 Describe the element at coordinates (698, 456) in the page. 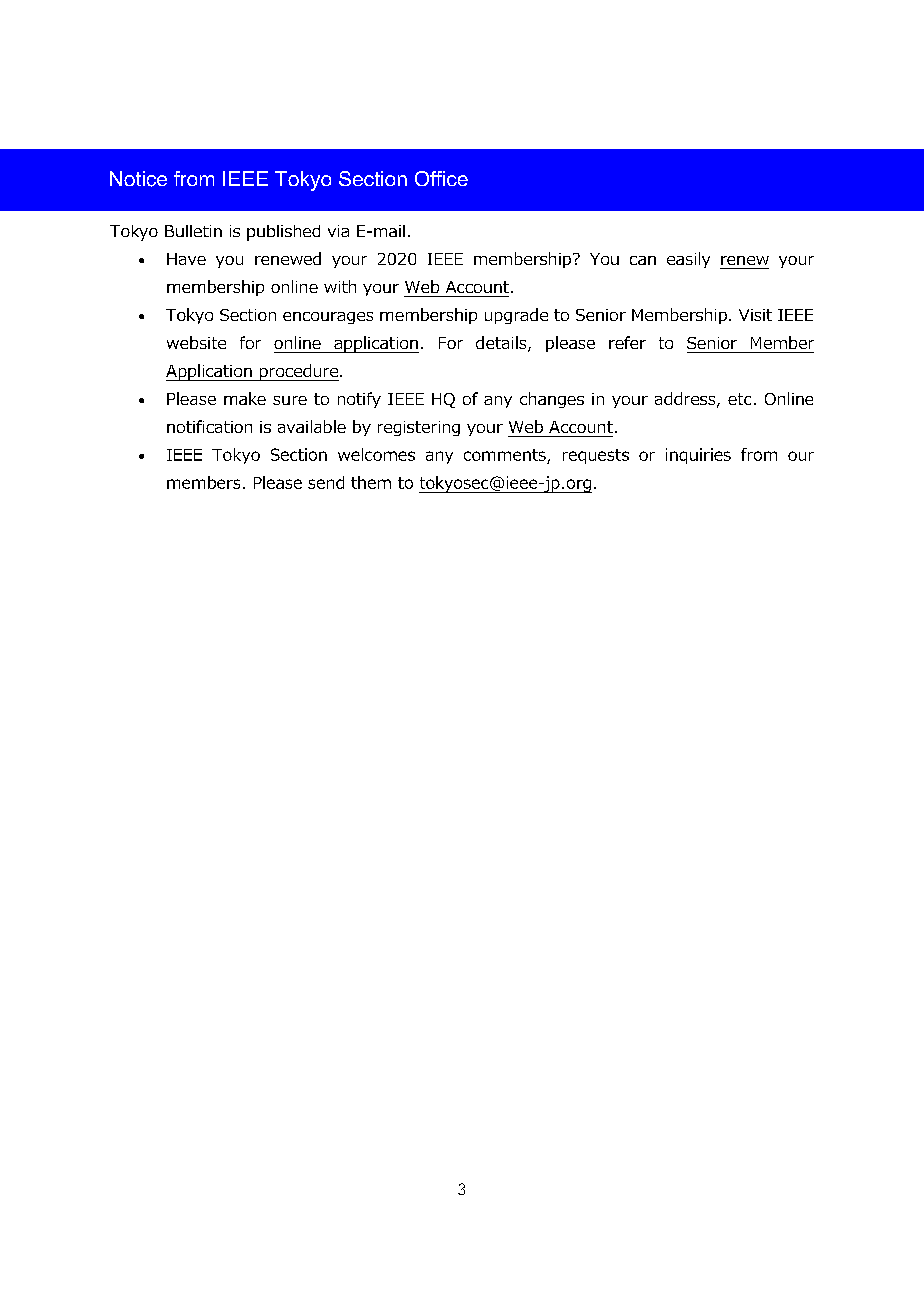

I see `inquiries` at that location.
